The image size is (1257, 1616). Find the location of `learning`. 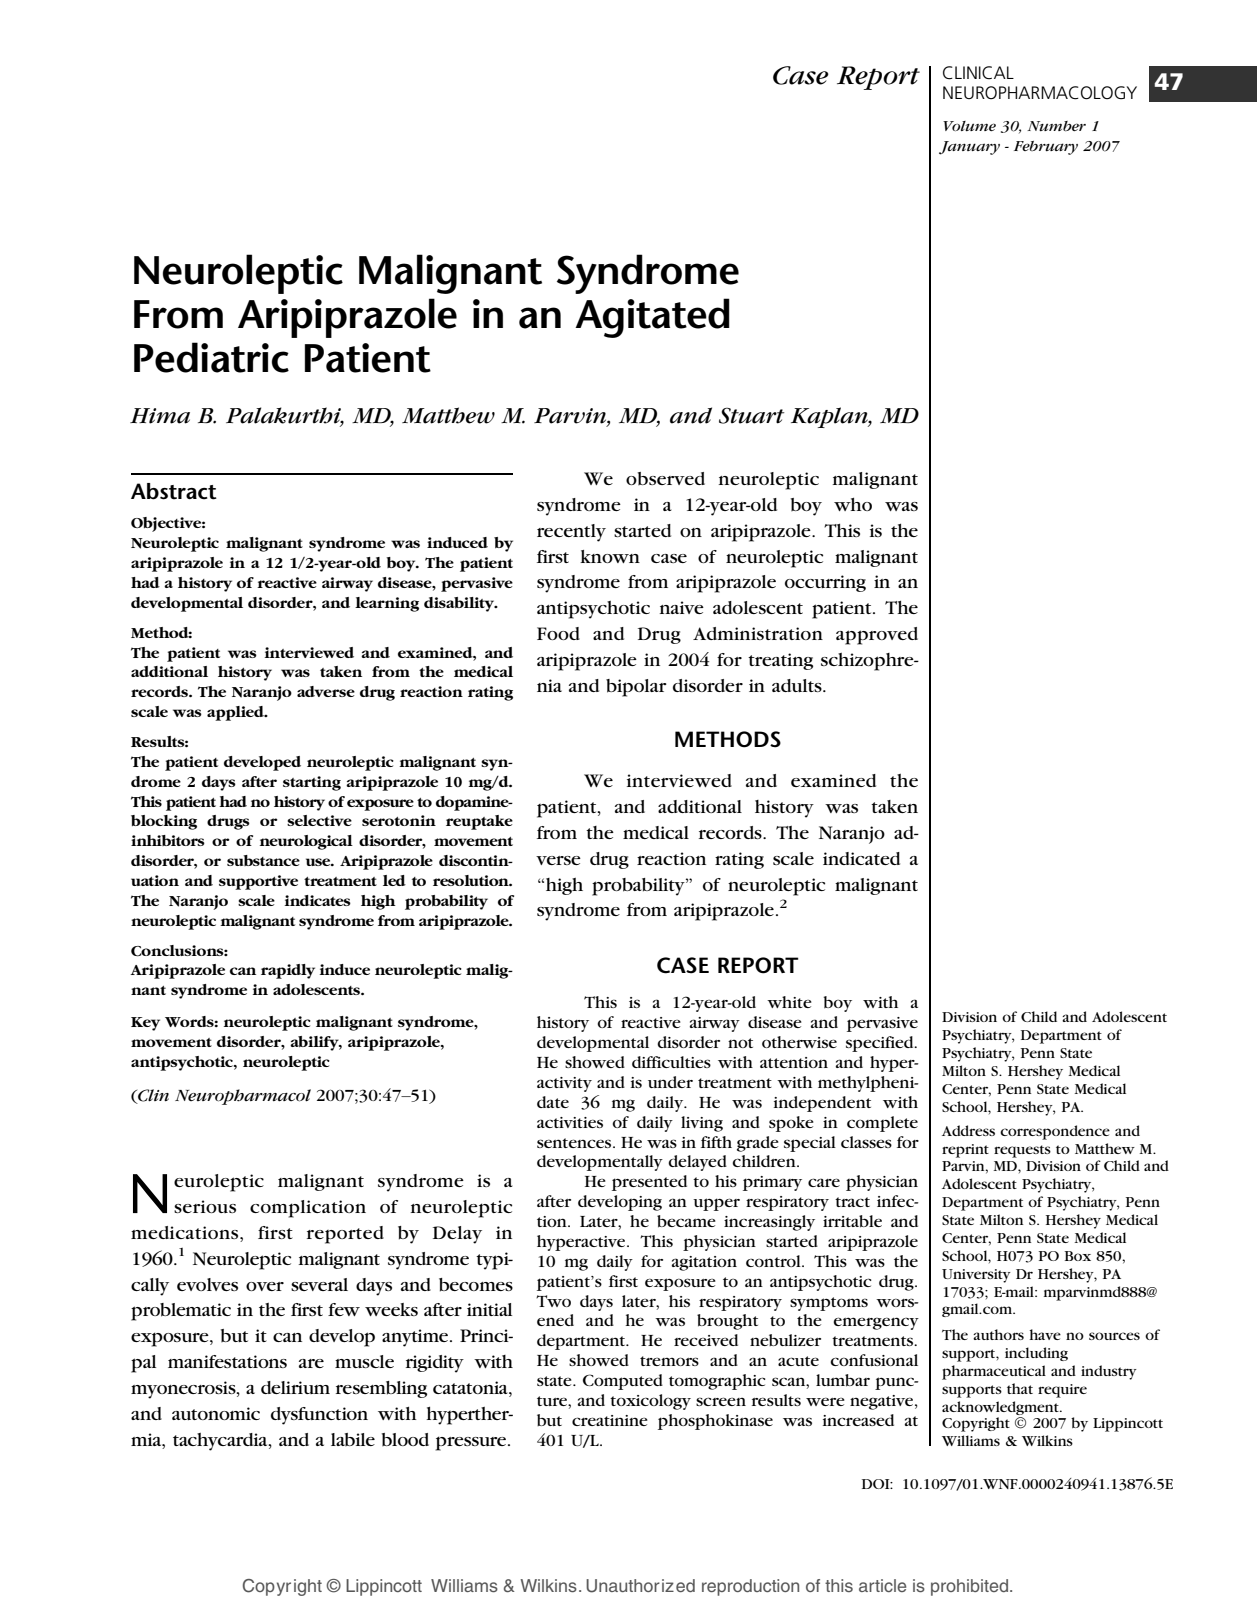

learning is located at coordinates (387, 604).
